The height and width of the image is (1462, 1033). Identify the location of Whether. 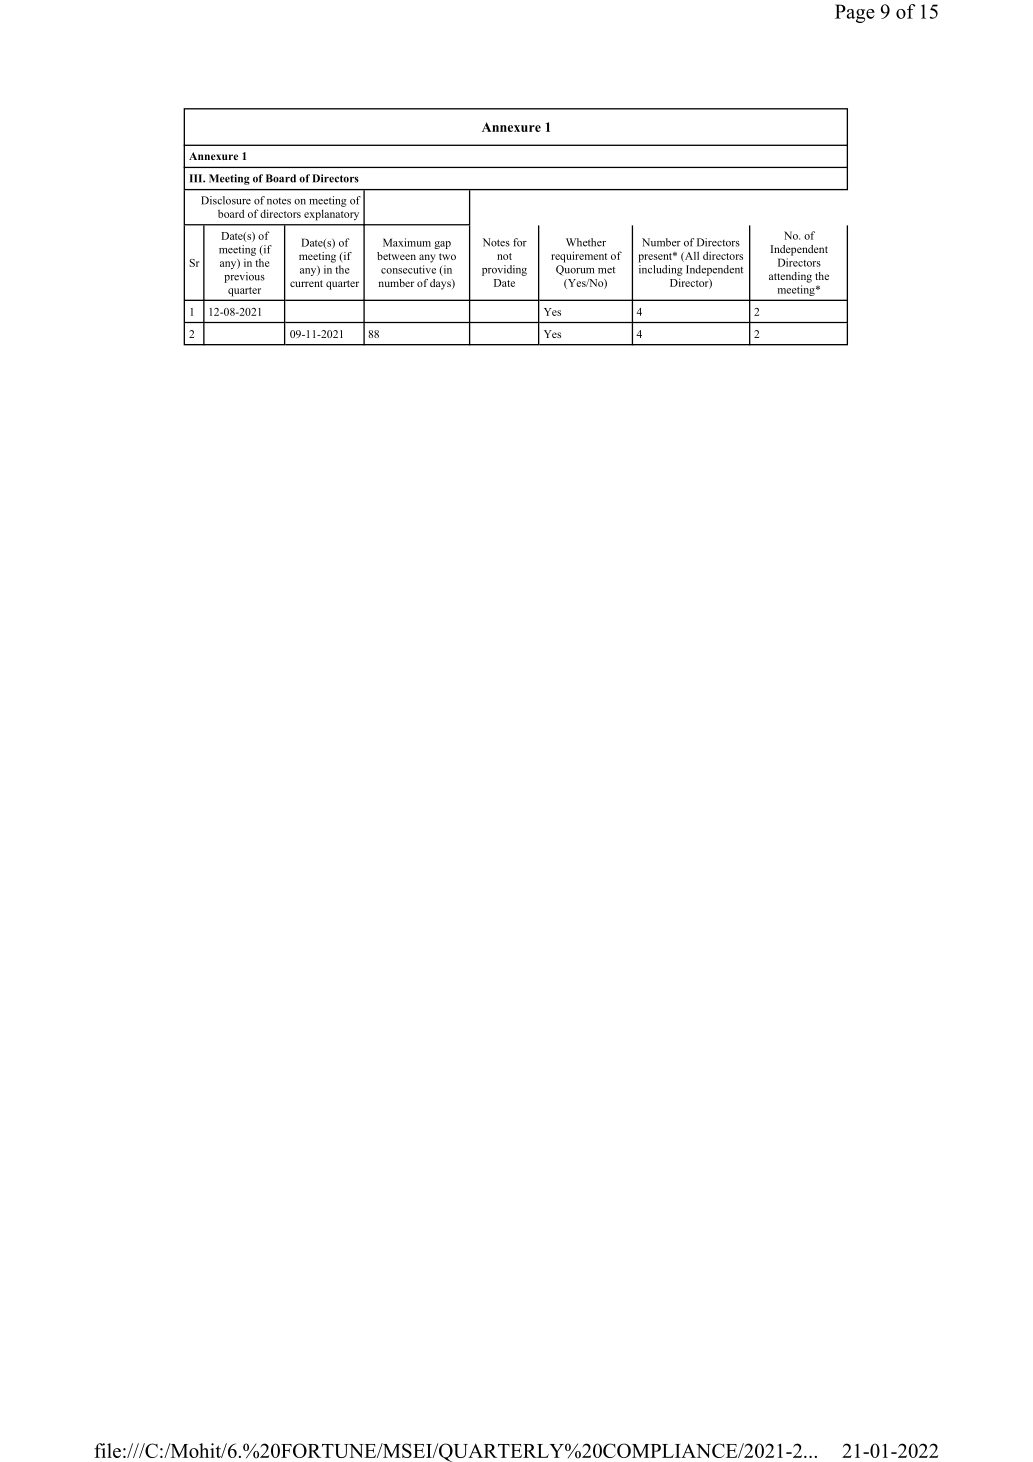
(586, 242).
